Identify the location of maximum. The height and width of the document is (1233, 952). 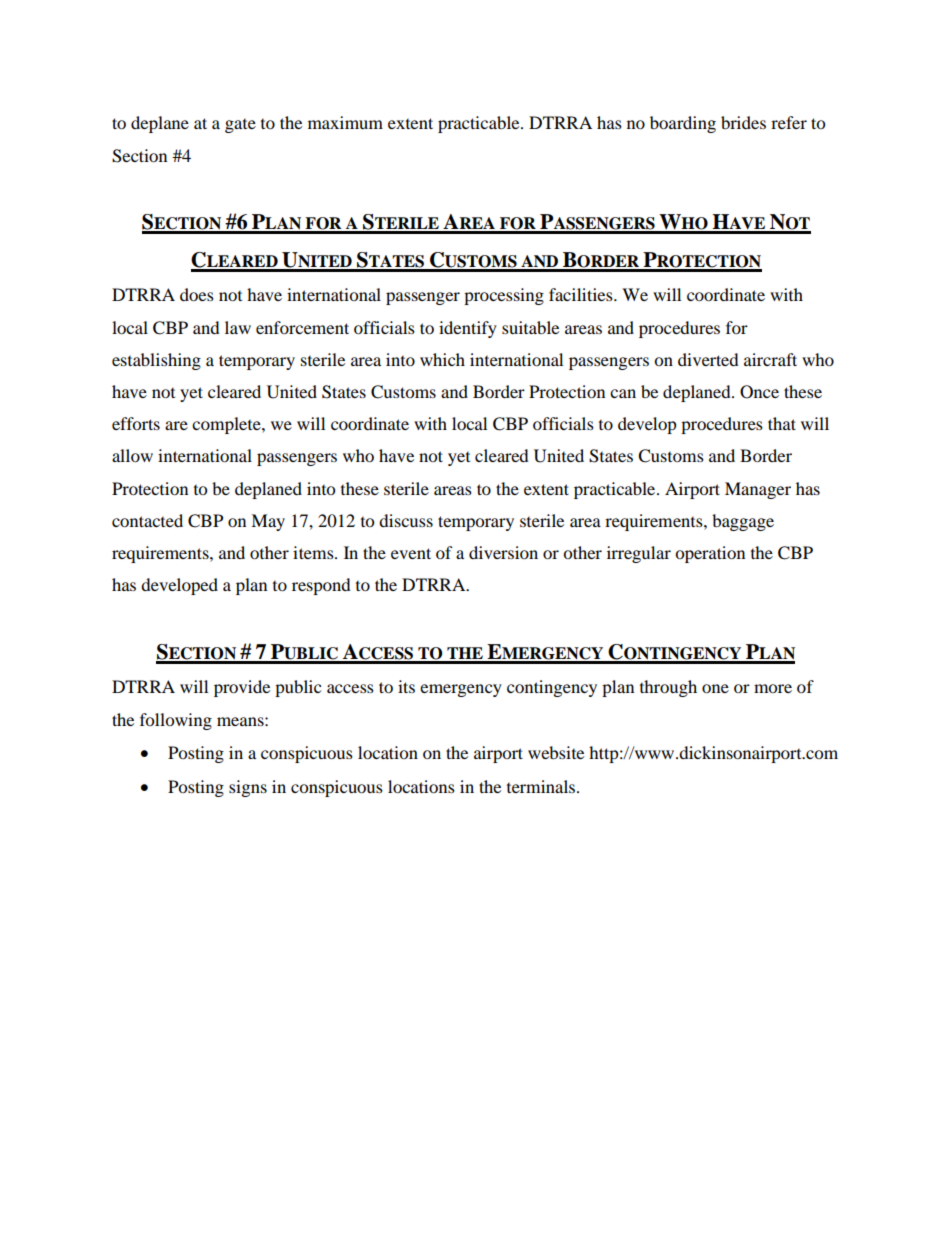
(345, 122).
